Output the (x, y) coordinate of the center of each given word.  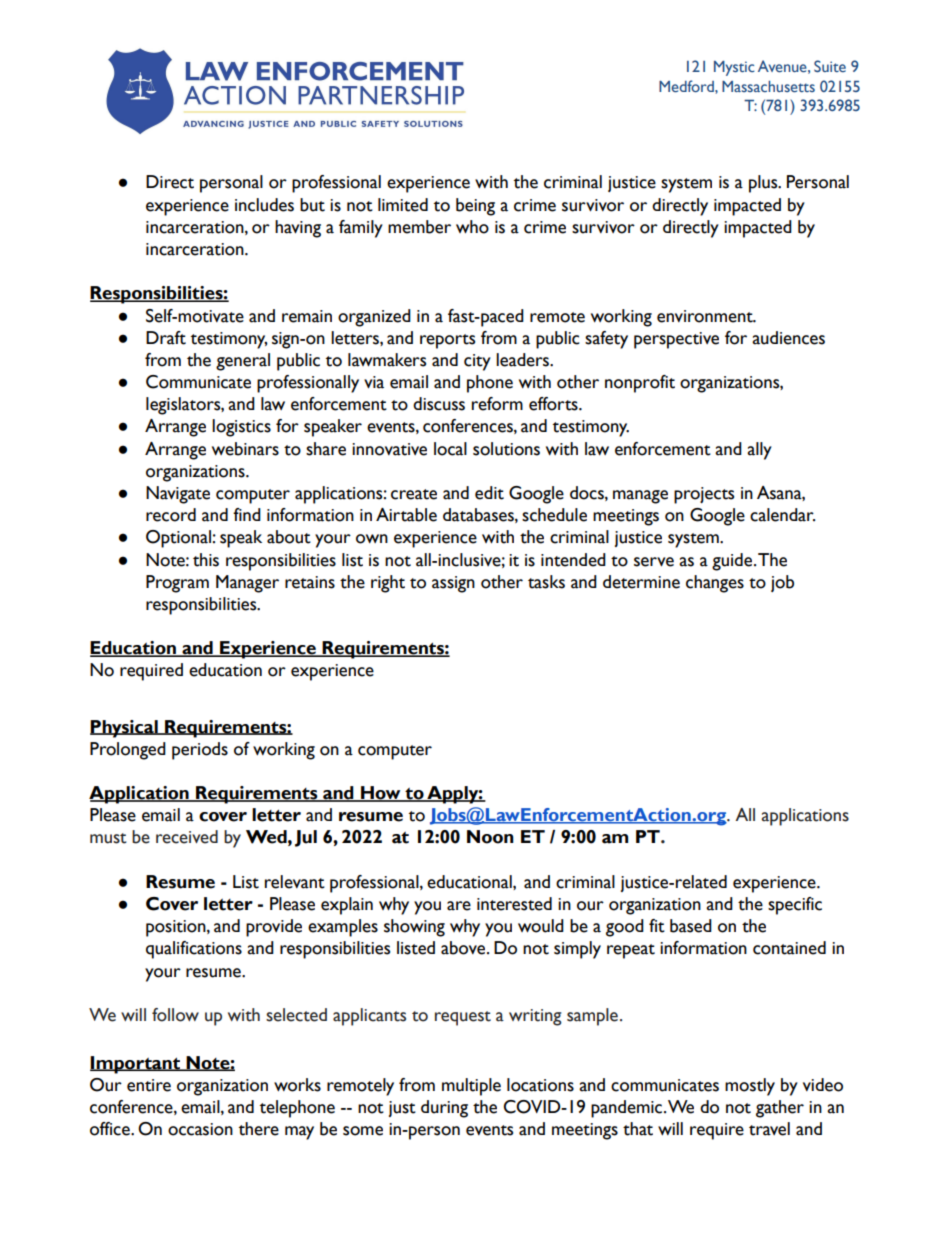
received (187, 837)
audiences (788, 338)
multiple (471, 1087)
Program (177, 584)
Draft (166, 338)
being (475, 207)
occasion (200, 1129)
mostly (750, 1087)
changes (715, 584)
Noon (490, 837)
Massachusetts (768, 86)
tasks (546, 582)
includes (264, 205)
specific (795, 906)
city (477, 362)
